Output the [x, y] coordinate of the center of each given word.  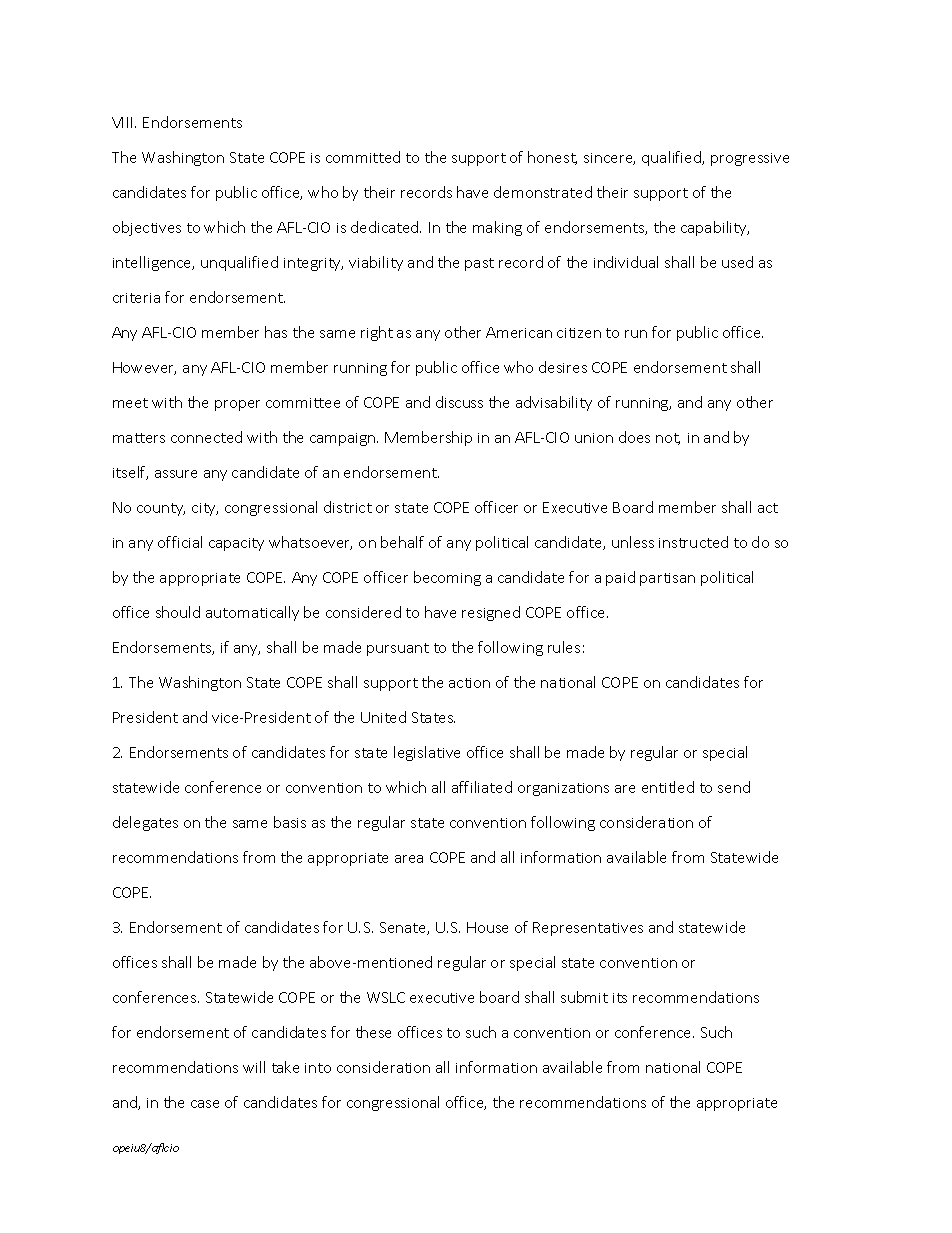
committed [363, 157]
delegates [145, 823]
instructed [693, 542]
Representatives [588, 929]
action [469, 683]
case [205, 1104]
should [178, 612]
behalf [402, 542]
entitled [668, 787]
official [180, 542]
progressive [750, 159]
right [377, 333]
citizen [579, 333]
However [144, 368]
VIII [124, 122]
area [409, 859]
